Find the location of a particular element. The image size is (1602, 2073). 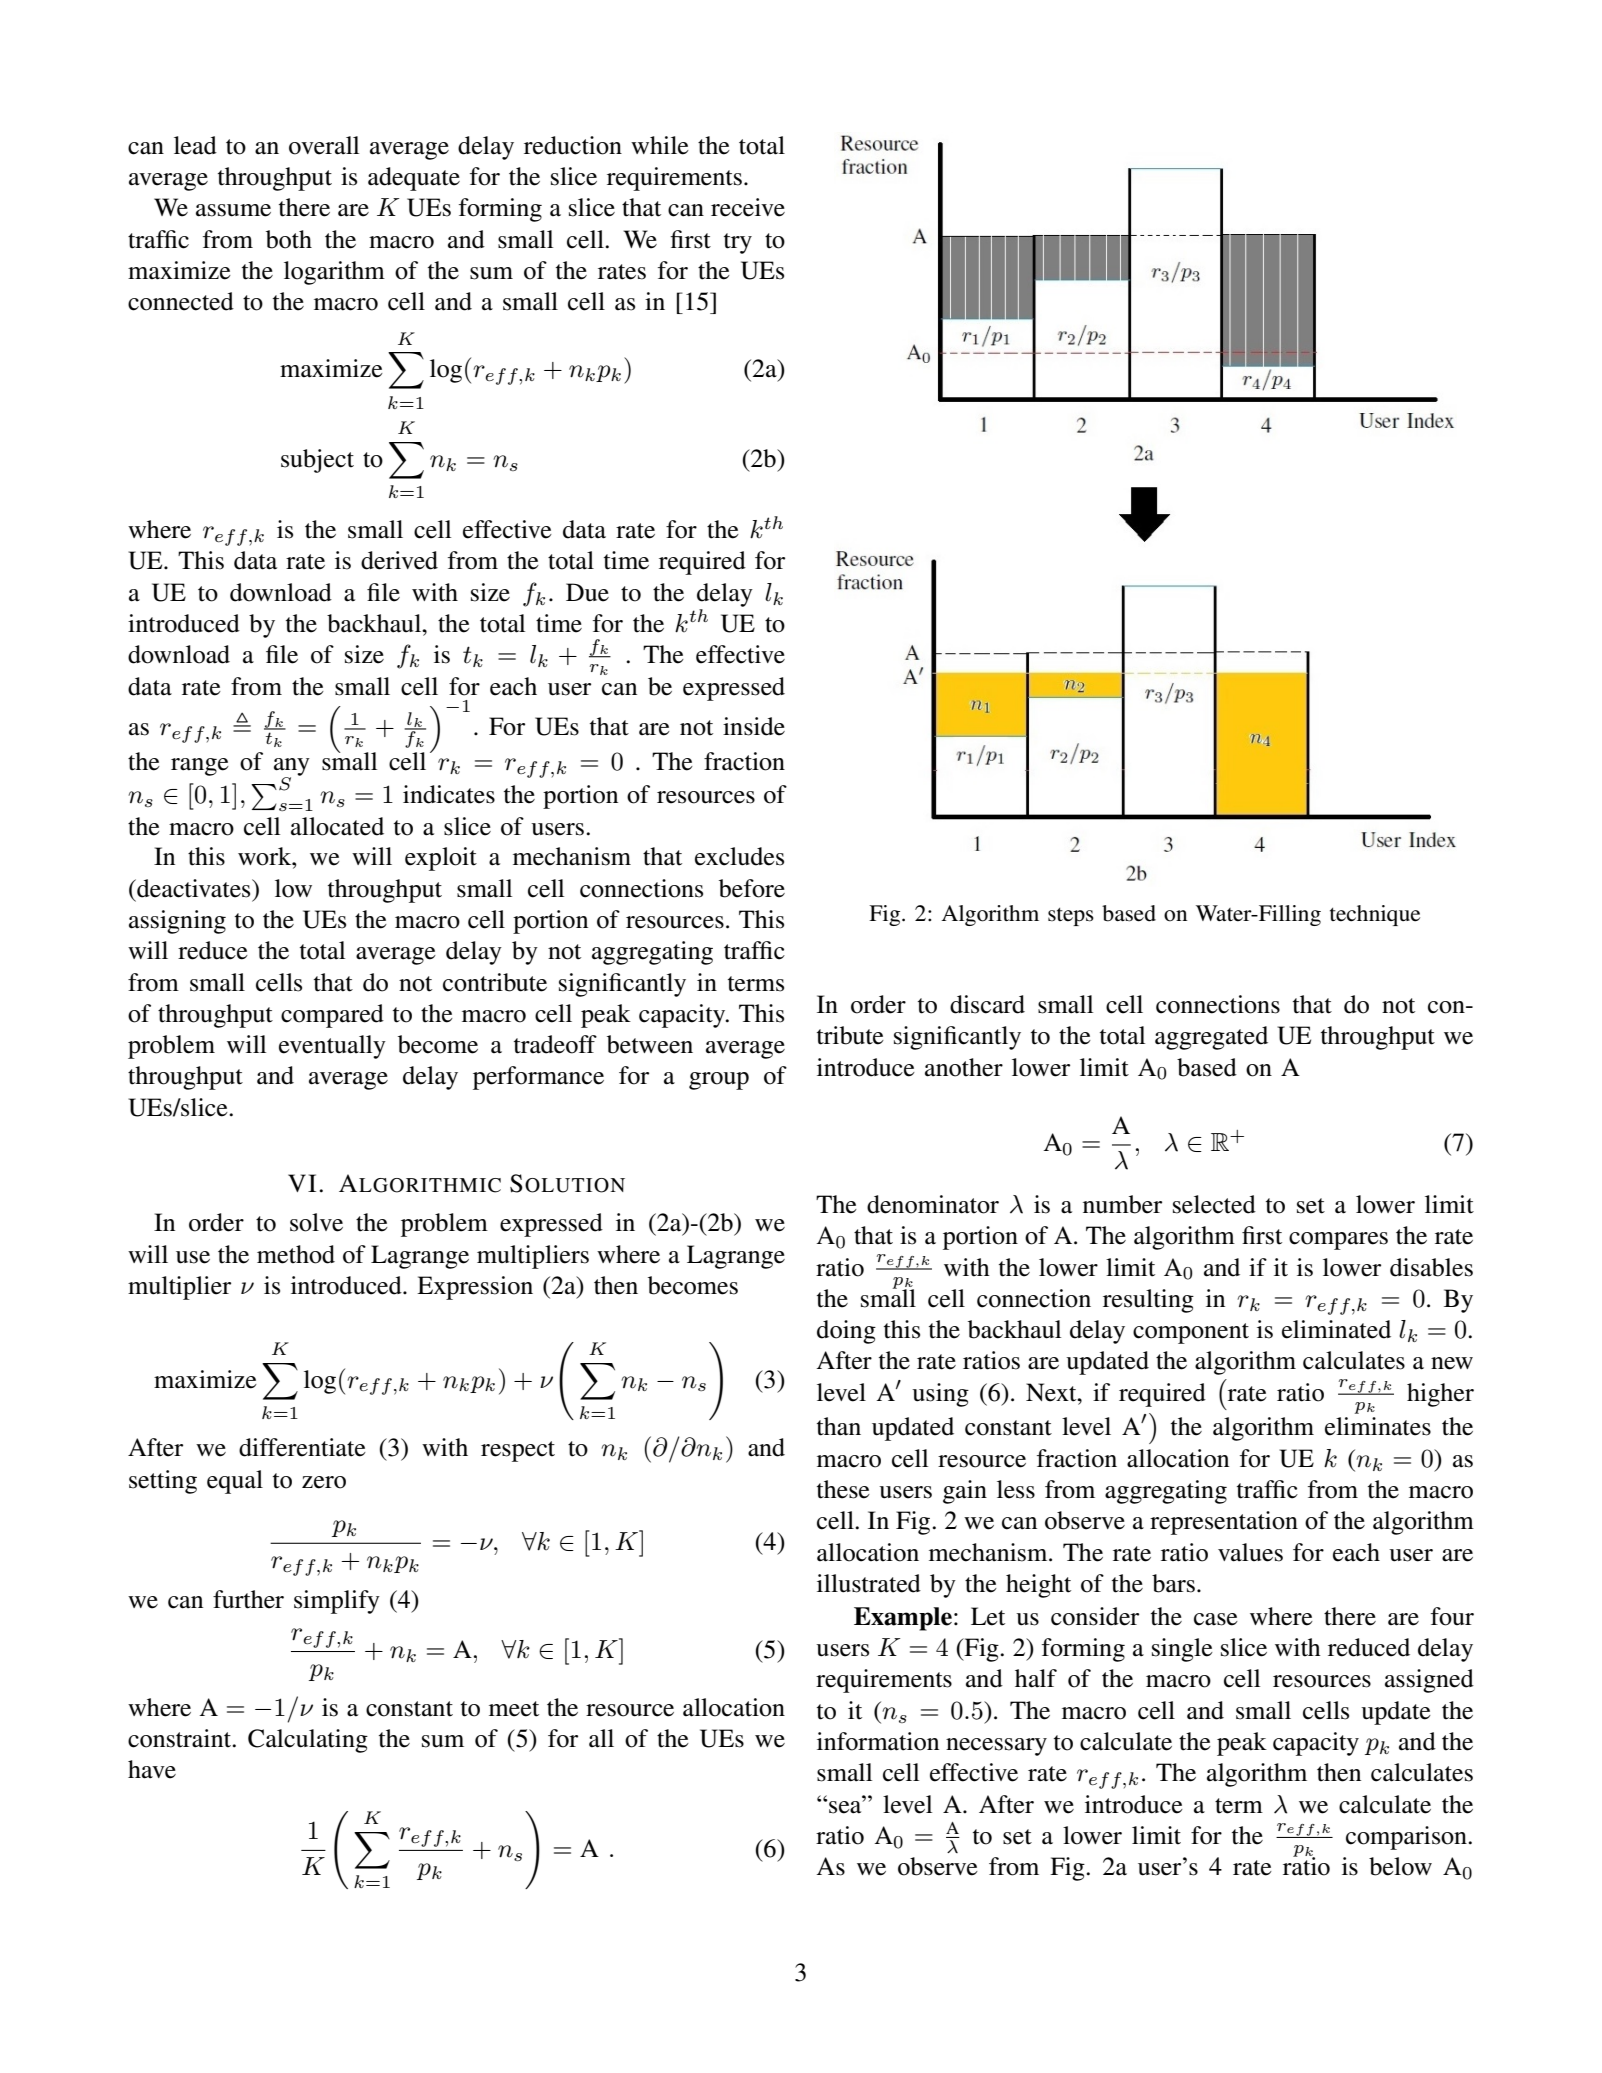

technique is located at coordinates (1375, 915).
